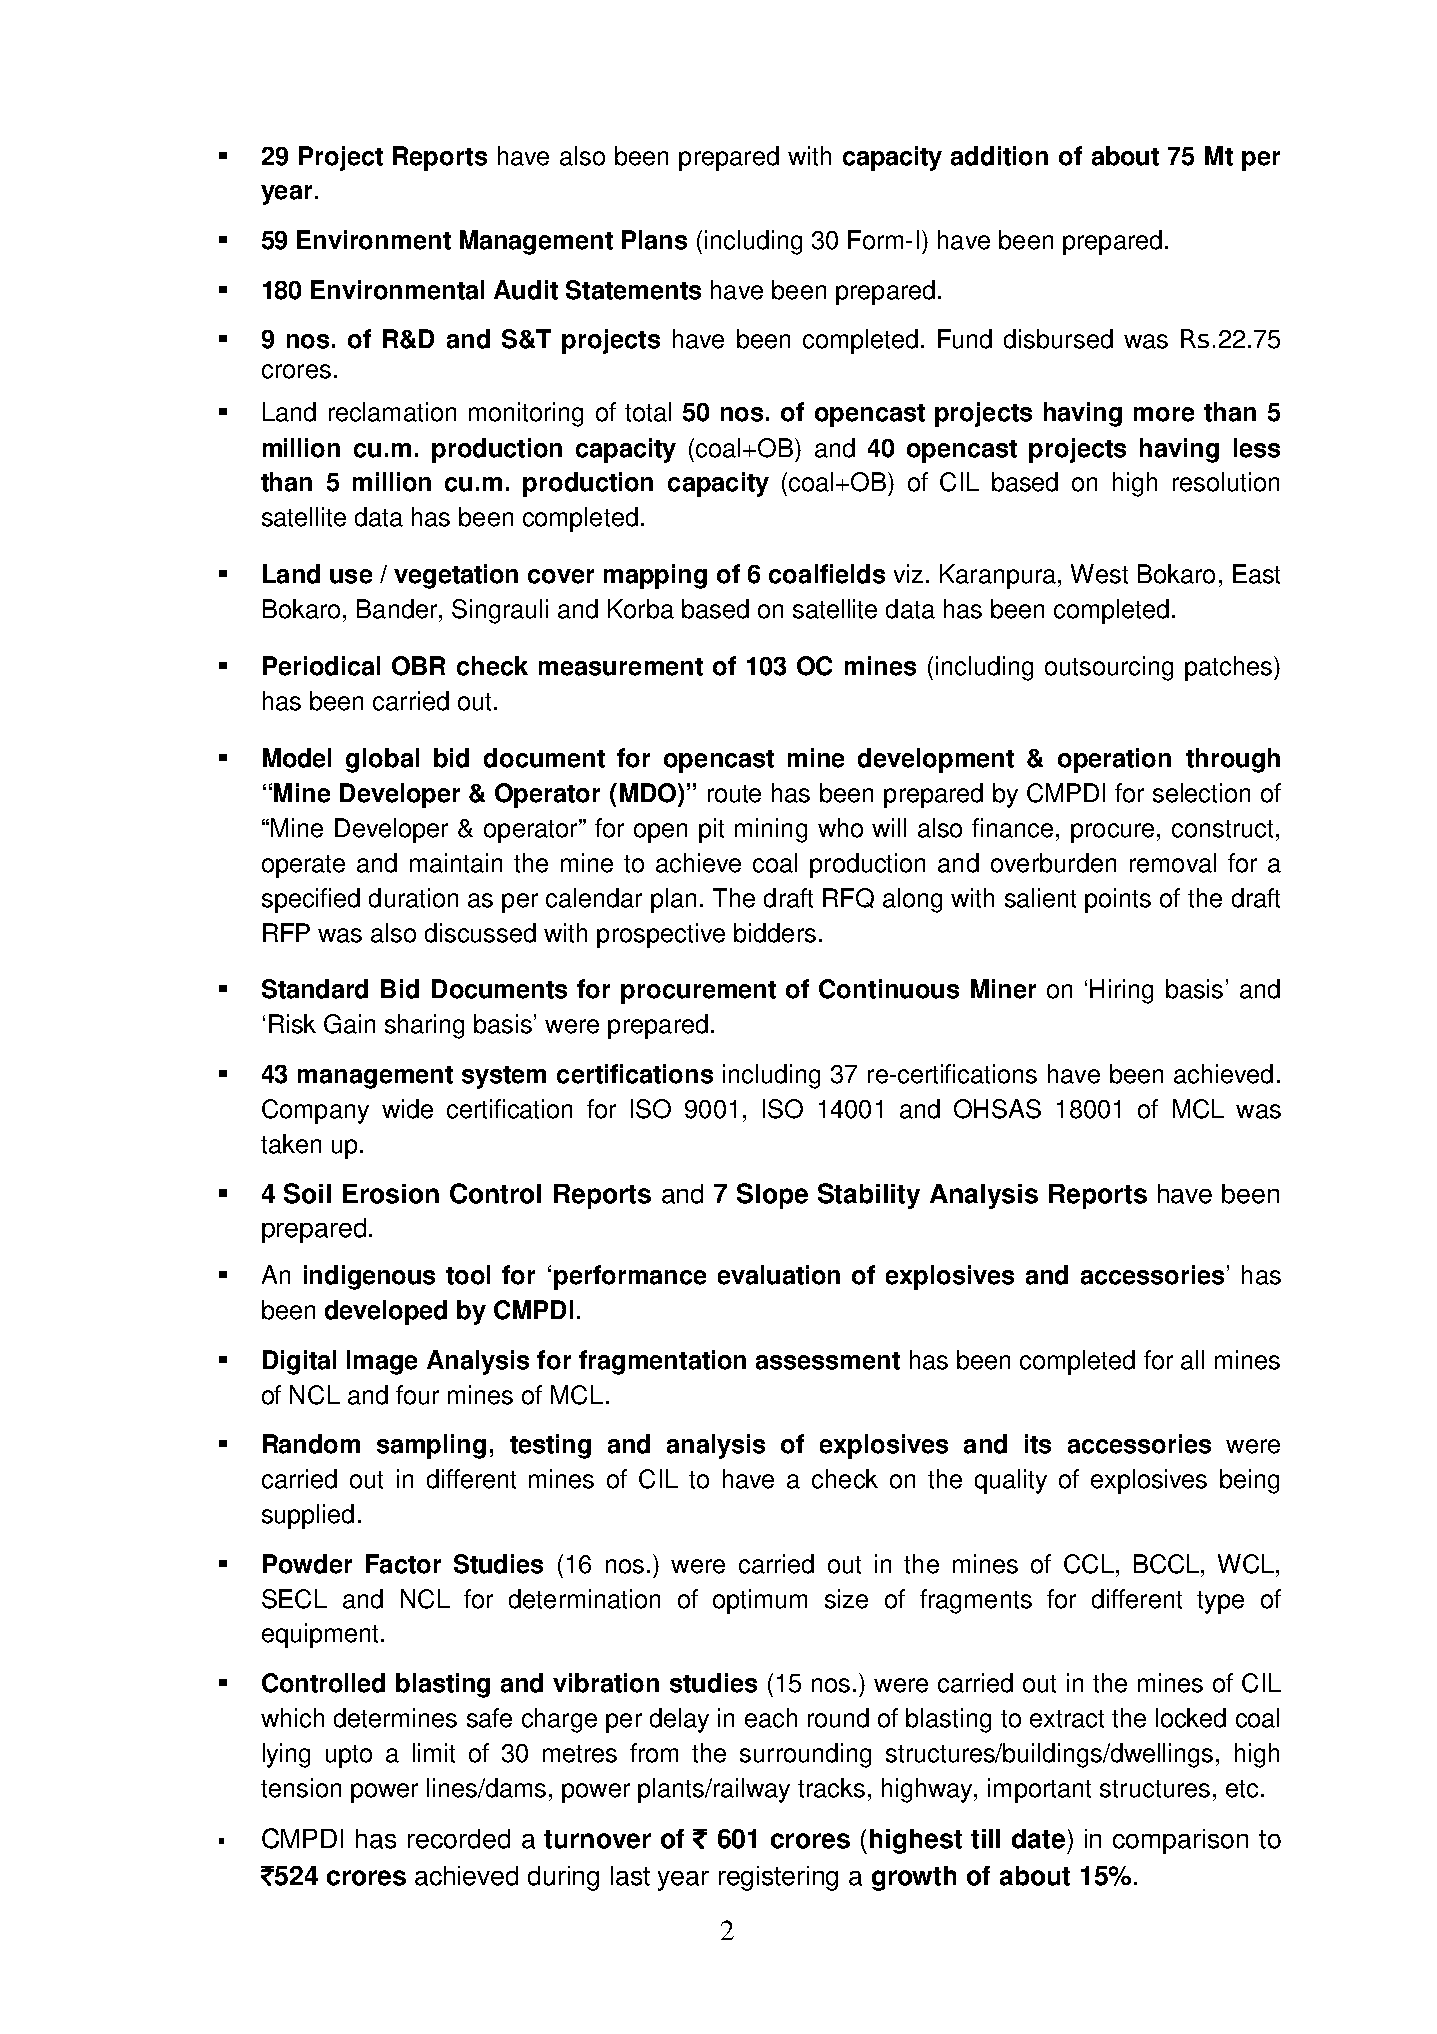  Describe the element at coordinates (526, 290) in the image. I see `Audit` at that location.
